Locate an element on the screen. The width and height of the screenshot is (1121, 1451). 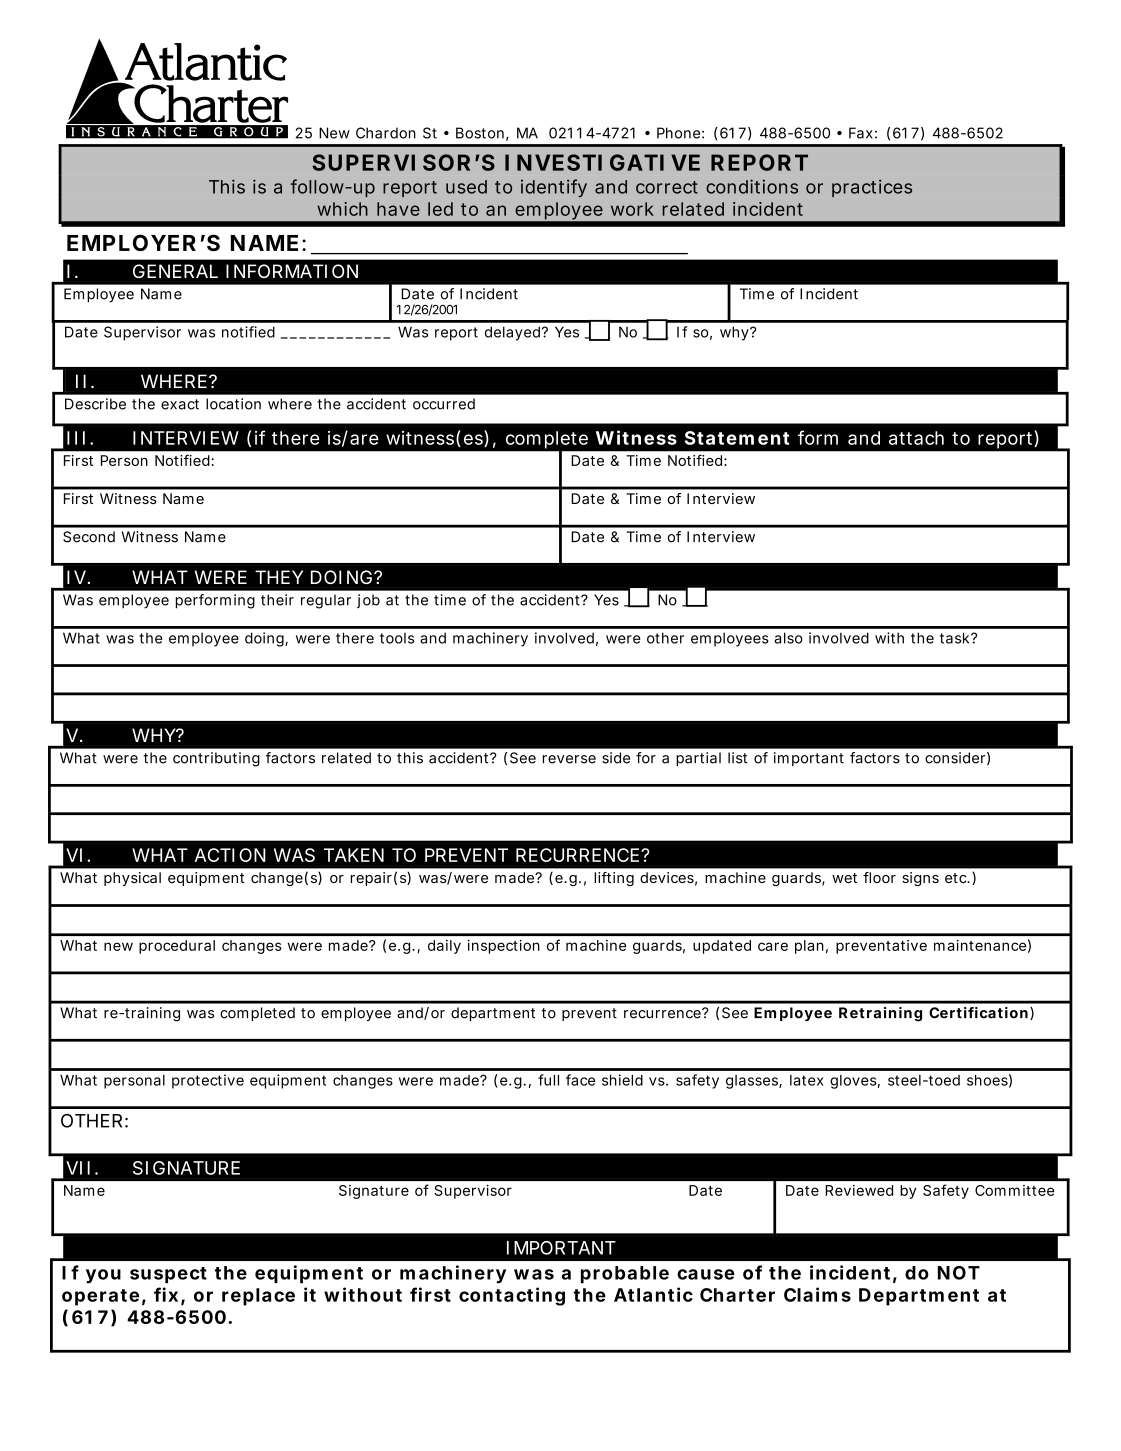
Claims is located at coordinates (817, 1294).
